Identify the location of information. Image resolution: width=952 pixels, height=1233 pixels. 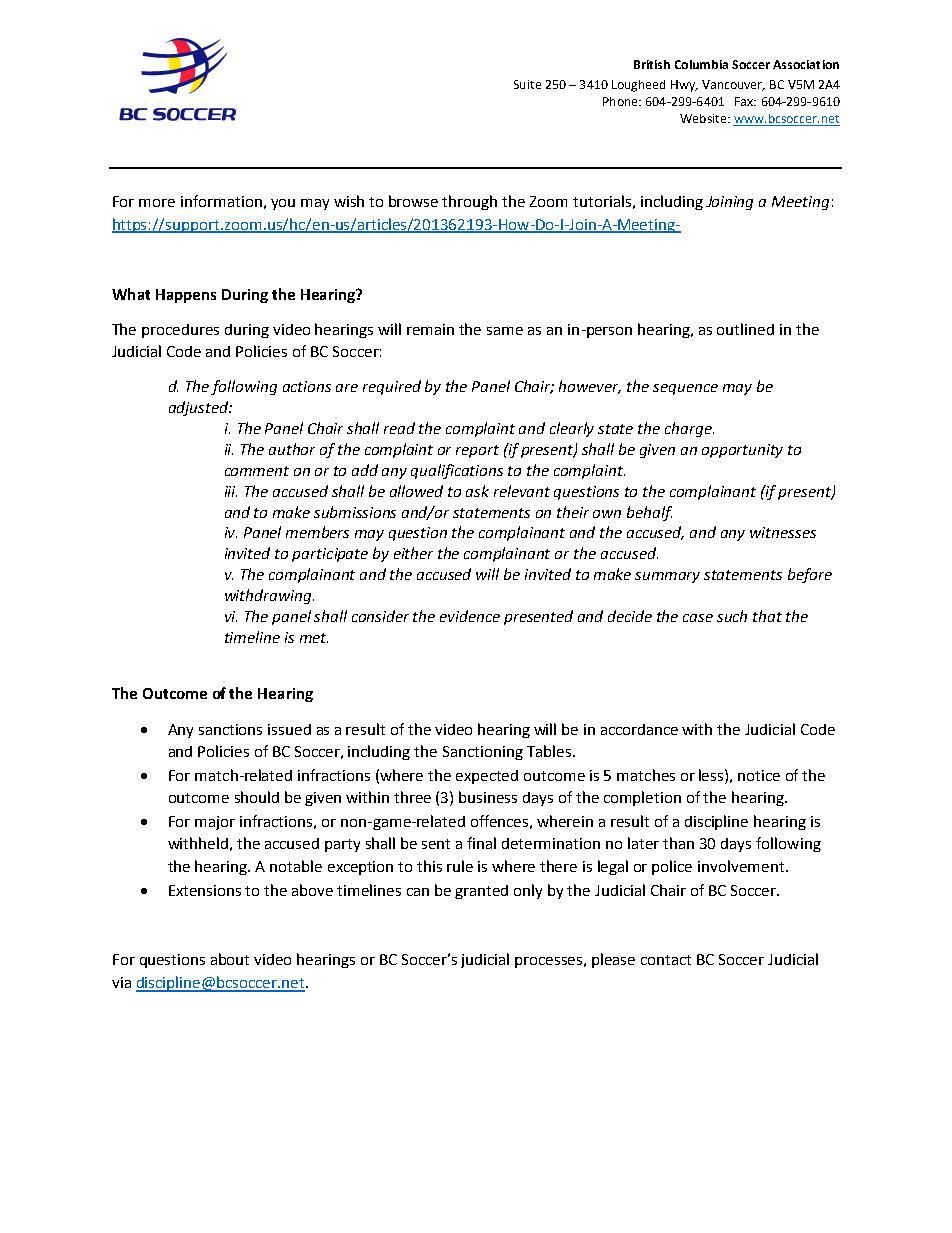
(221, 201).
